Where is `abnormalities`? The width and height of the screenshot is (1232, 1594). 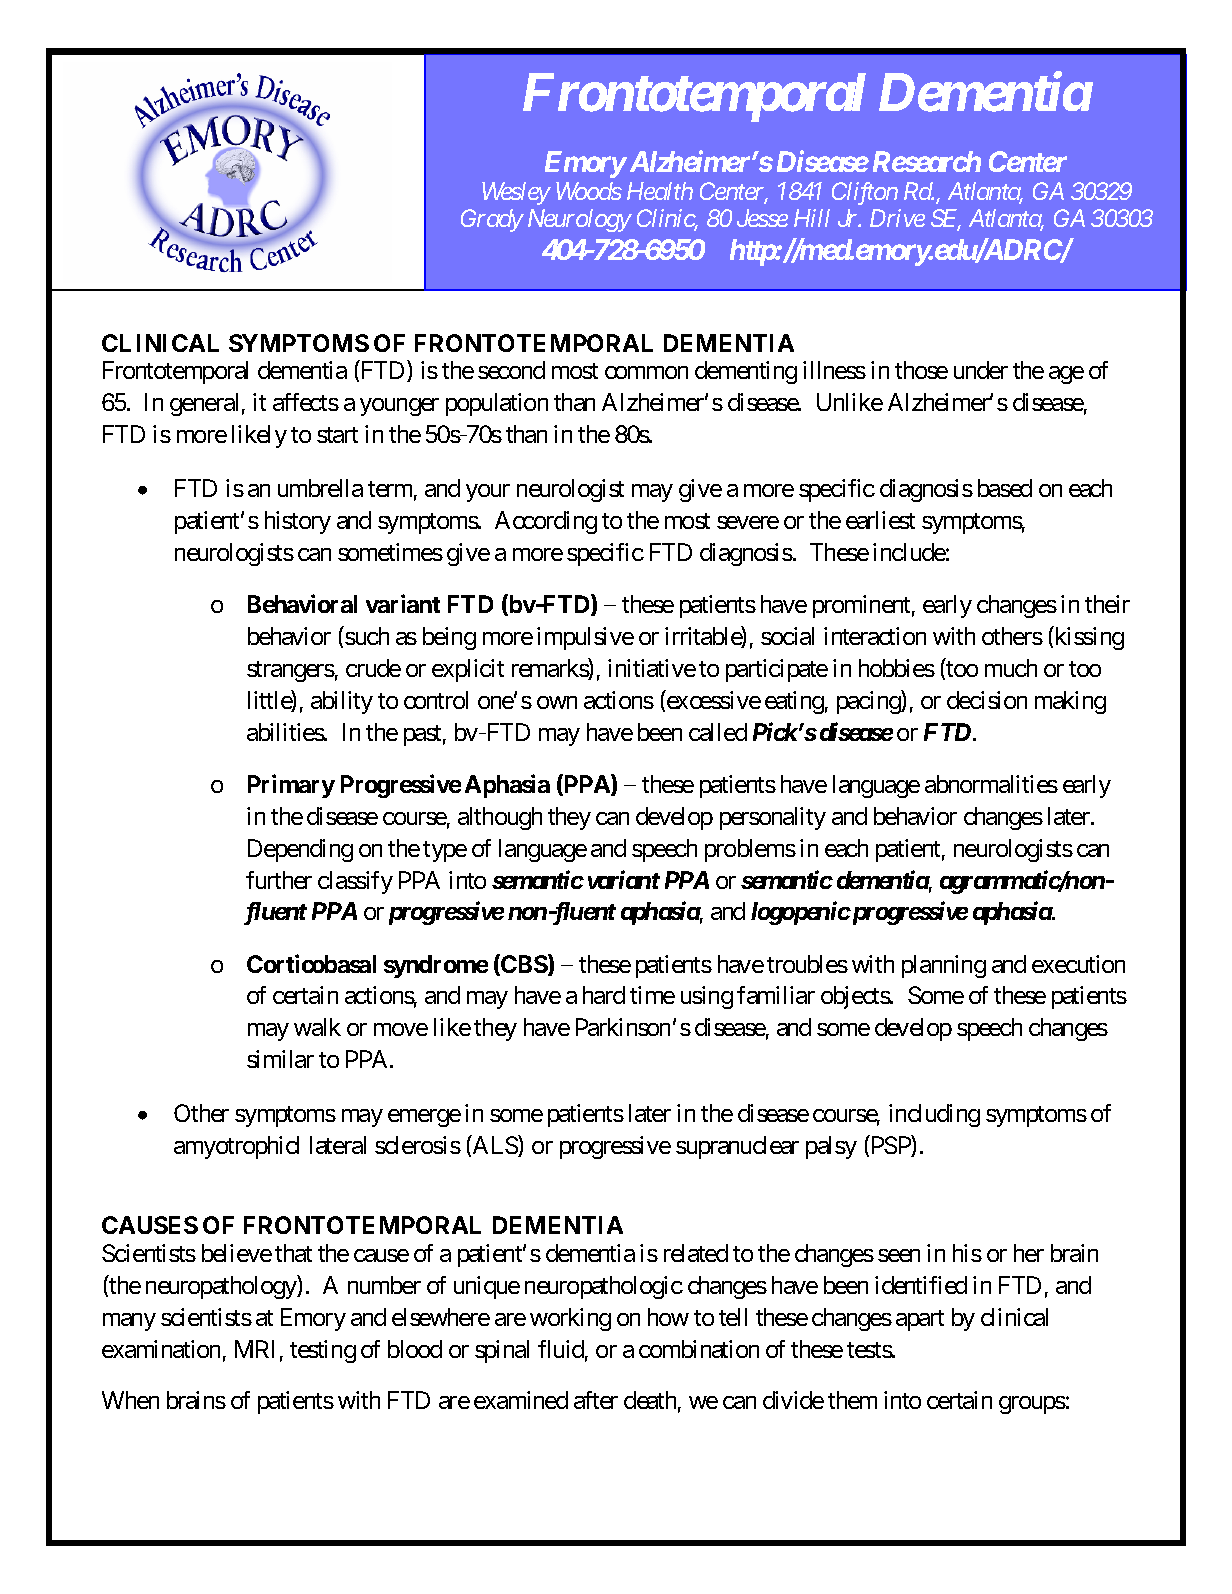 abnormalities is located at coordinates (991, 784).
